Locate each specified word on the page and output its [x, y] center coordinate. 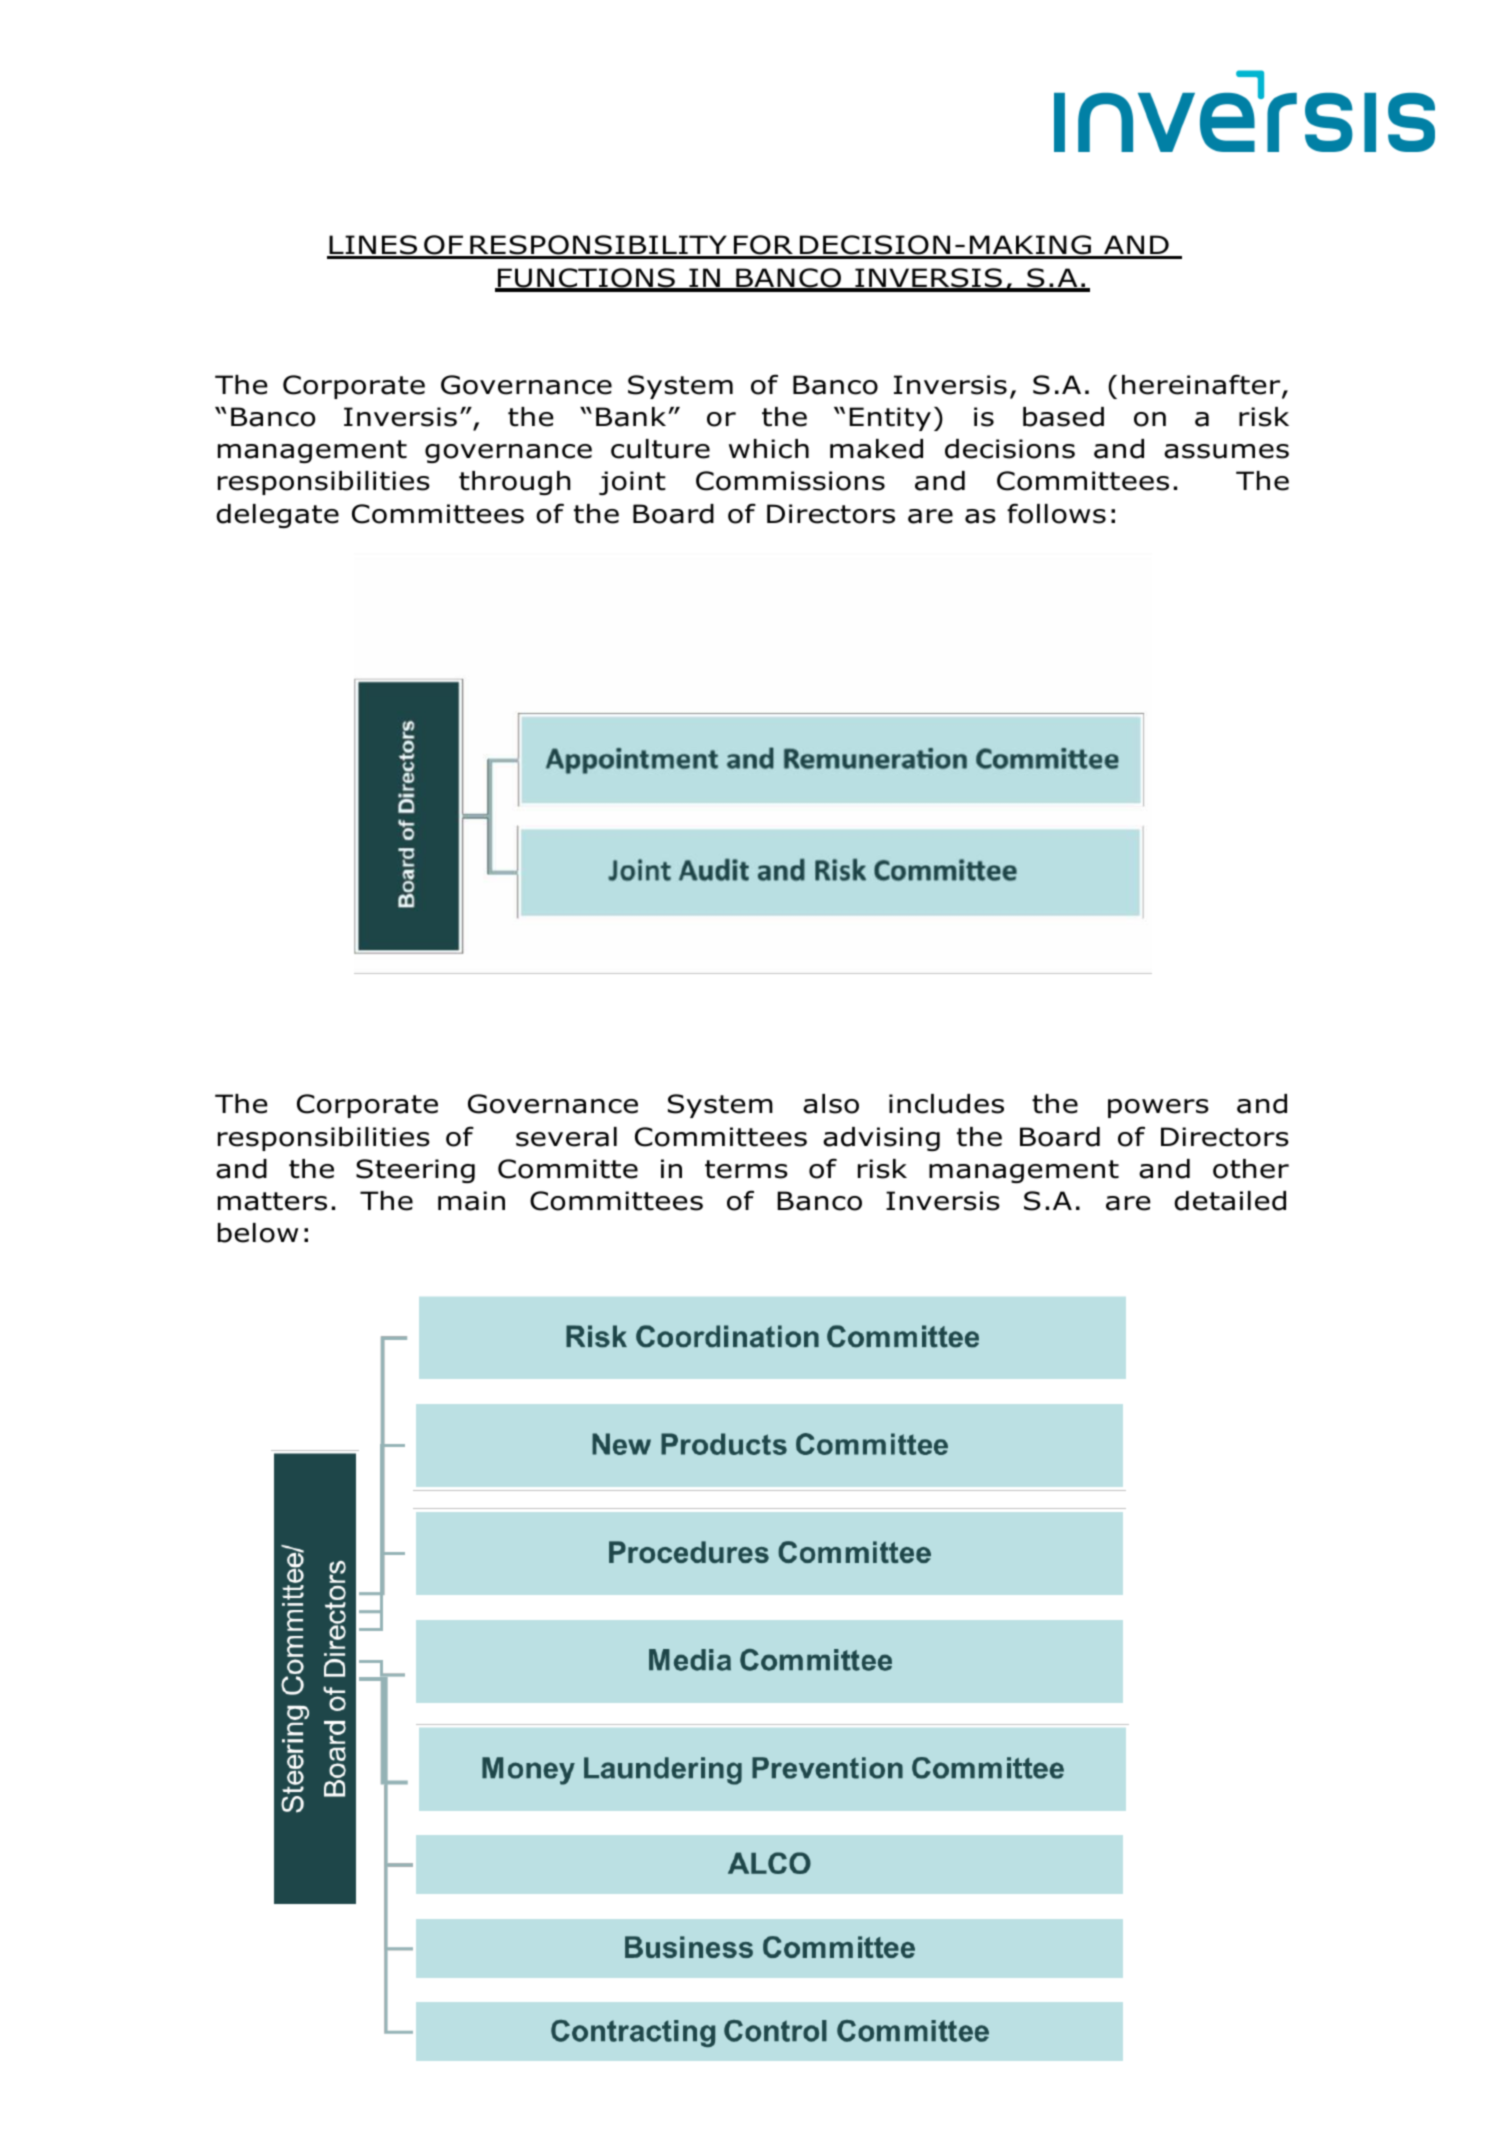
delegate [277, 516]
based [1063, 417]
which [769, 449]
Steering [415, 1171]
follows [1056, 513]
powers [1158, 1108]
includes [946, 1104]
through [515, 483]
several [566, 1137]
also [831, 1104]
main [471, 1201]
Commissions [790, 481]
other [1251, 1169]
